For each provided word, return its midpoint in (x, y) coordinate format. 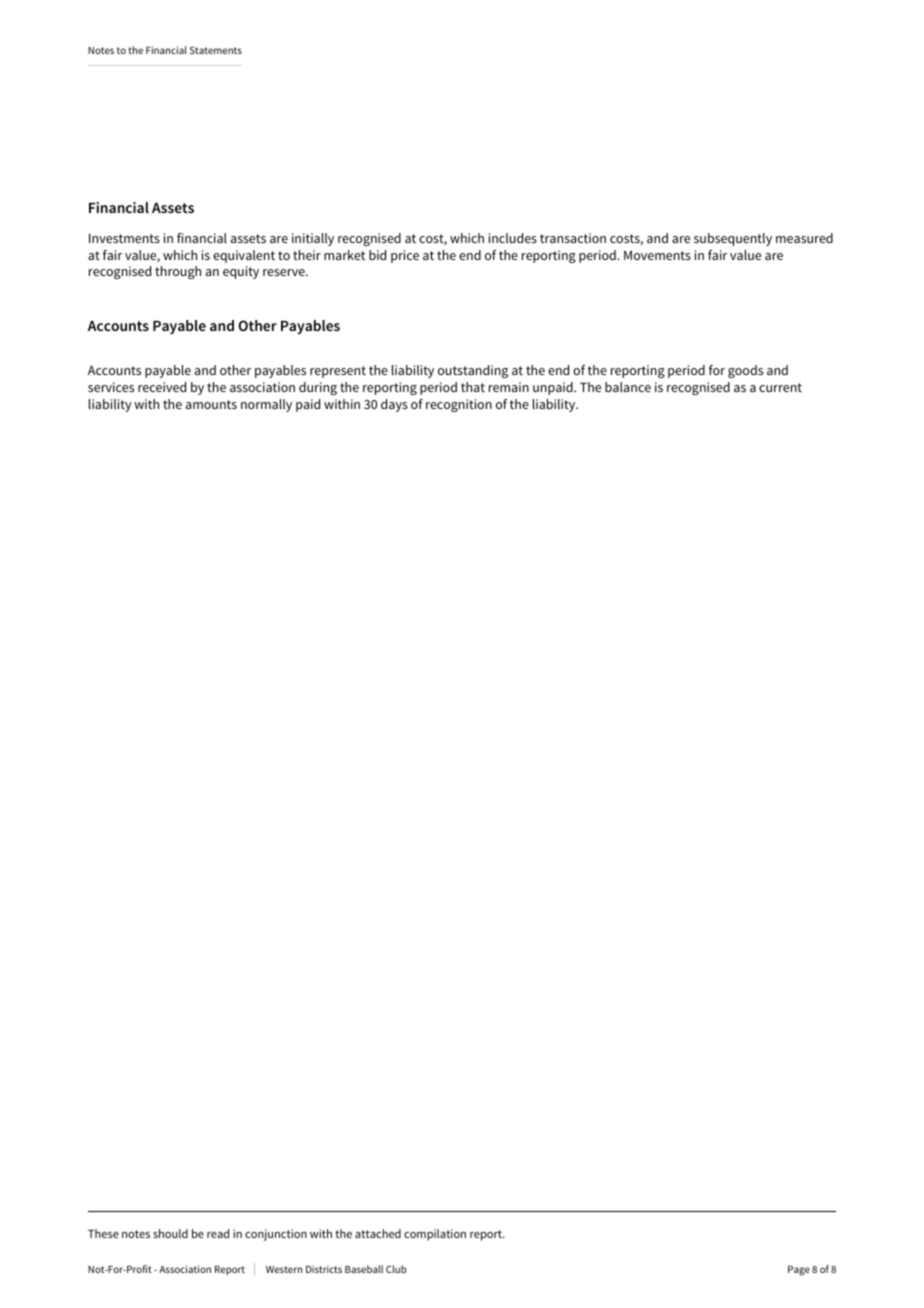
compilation (435, 1235)
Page (799, 1271)
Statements (216, 50)
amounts (211, 404)
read (218, 1233)
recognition (459, 405)
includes (513, 238)
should (170, 1233)
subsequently (733, 239)
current (780, 387)
